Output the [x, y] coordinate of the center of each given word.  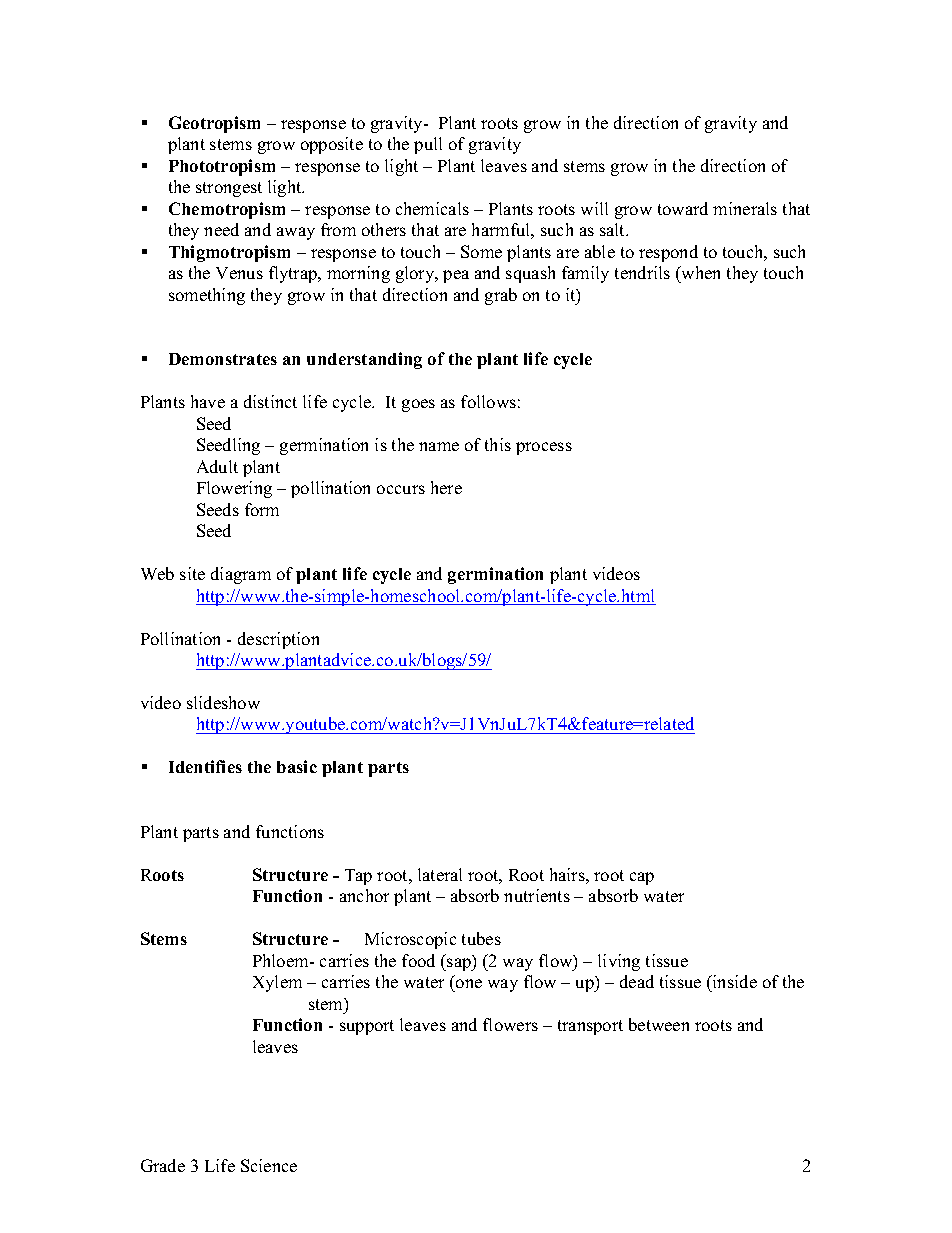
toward [683, 208]
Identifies [205, 766]
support [367, 1027]
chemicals [432, 208]
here [446, 487]
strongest [229, 189]
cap [642, 878]
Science [269, 1165]
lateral [440, 874]
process [544, 448]
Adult [217, 466]
